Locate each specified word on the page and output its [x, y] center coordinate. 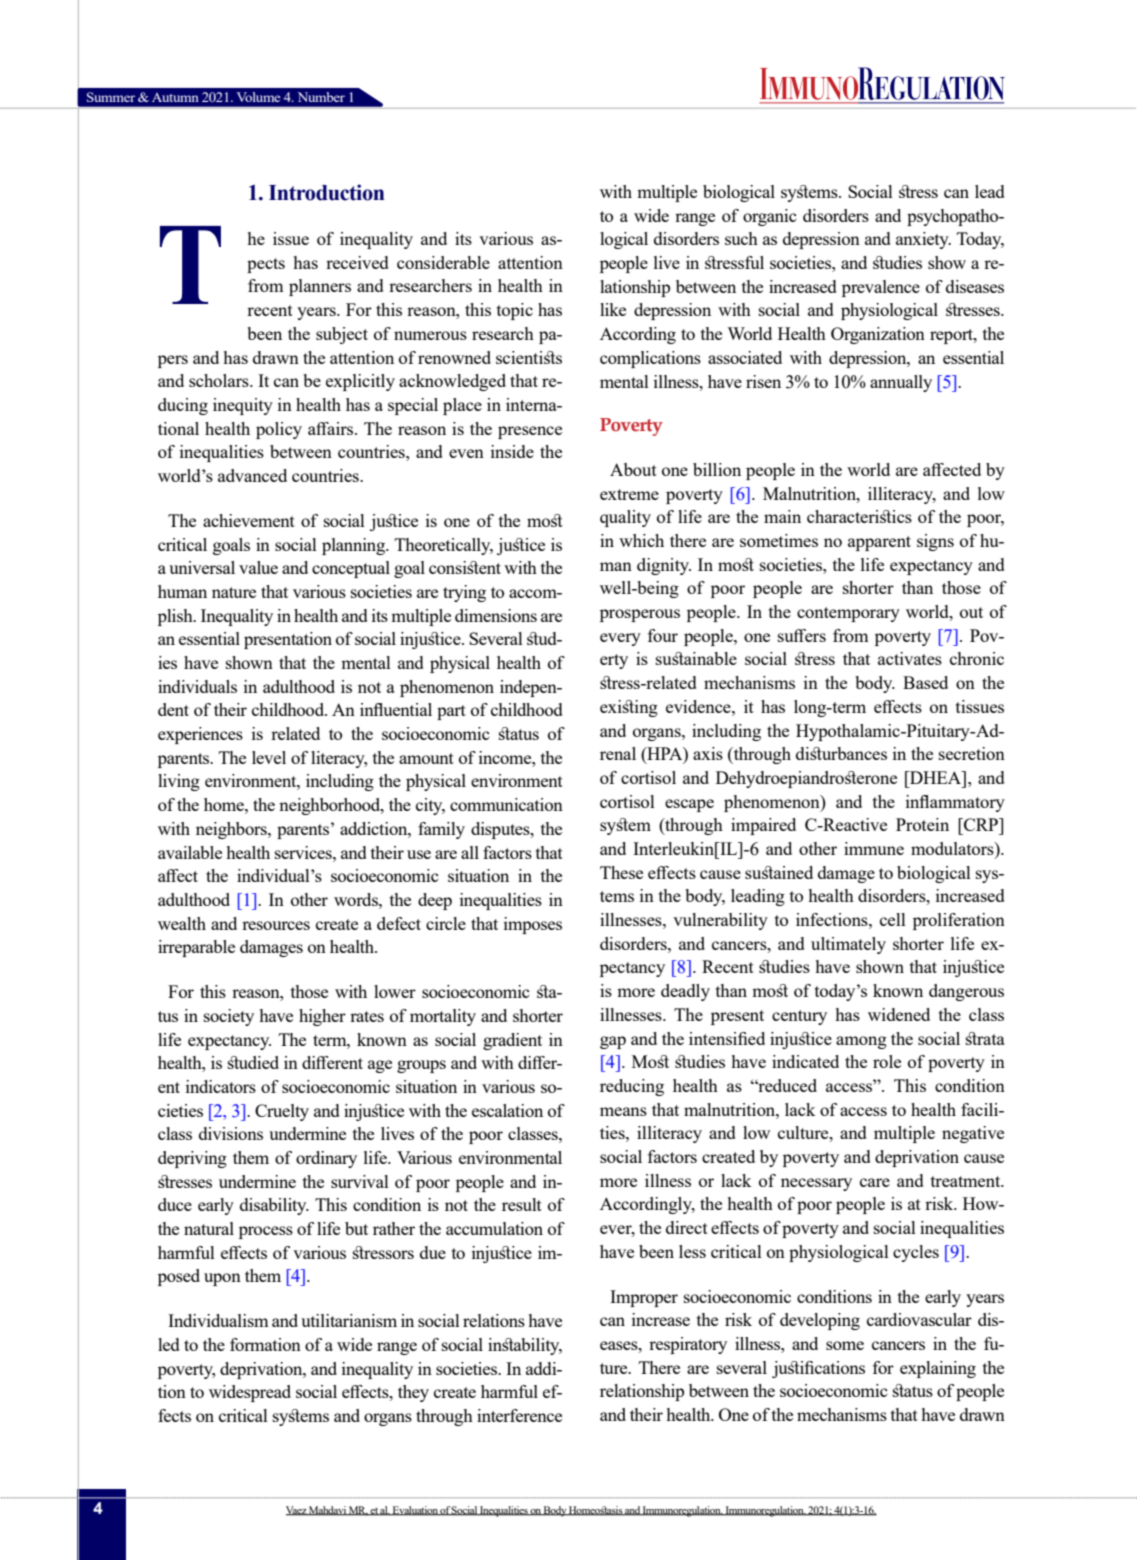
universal [202, 567]
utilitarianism [349, 1320]
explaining [938, 1369]
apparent [879, 543]
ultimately [848, 945]
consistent [465, 567]
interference [519, 1415]
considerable [443, 262]
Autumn [175, 97]
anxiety [923, 240]
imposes [533, 925]
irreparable [196, 948]
